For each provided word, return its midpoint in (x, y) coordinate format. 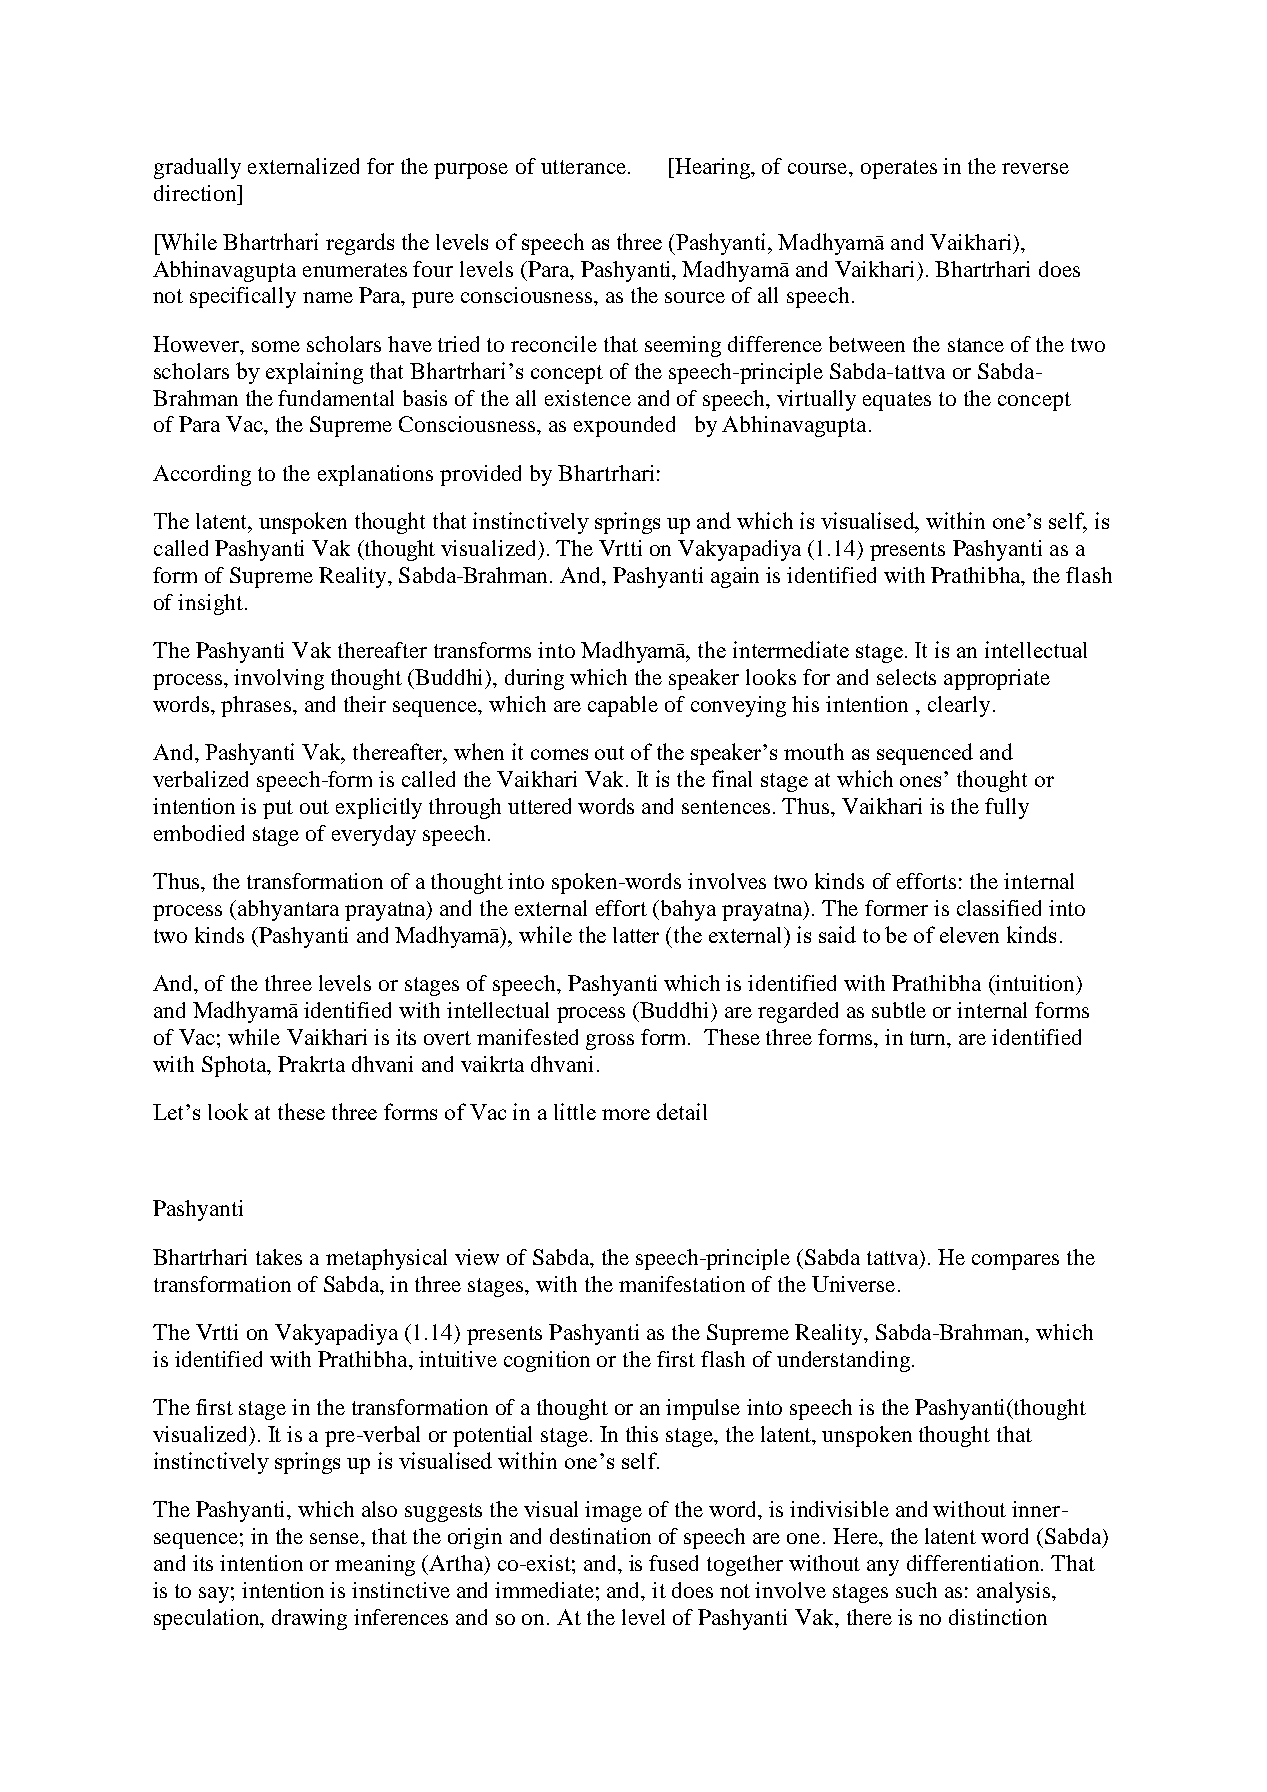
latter (636, 935)
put (278, 809)
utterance (585, 167)
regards (360, 244)
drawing (309, 1619)
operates (899, 169)
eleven (969, 935)
